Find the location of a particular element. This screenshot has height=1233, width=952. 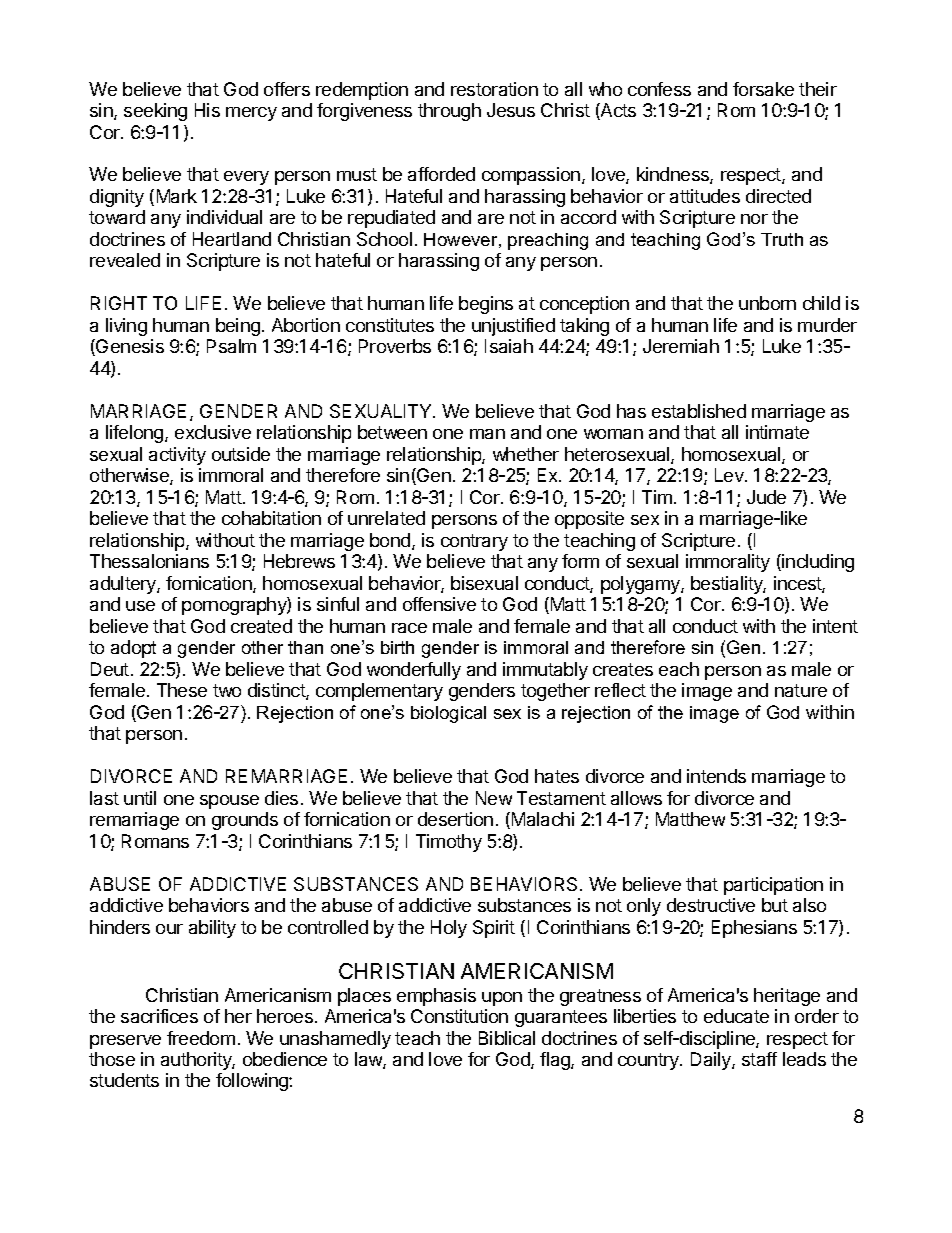

staff is located at coordinates (759, 1059).
